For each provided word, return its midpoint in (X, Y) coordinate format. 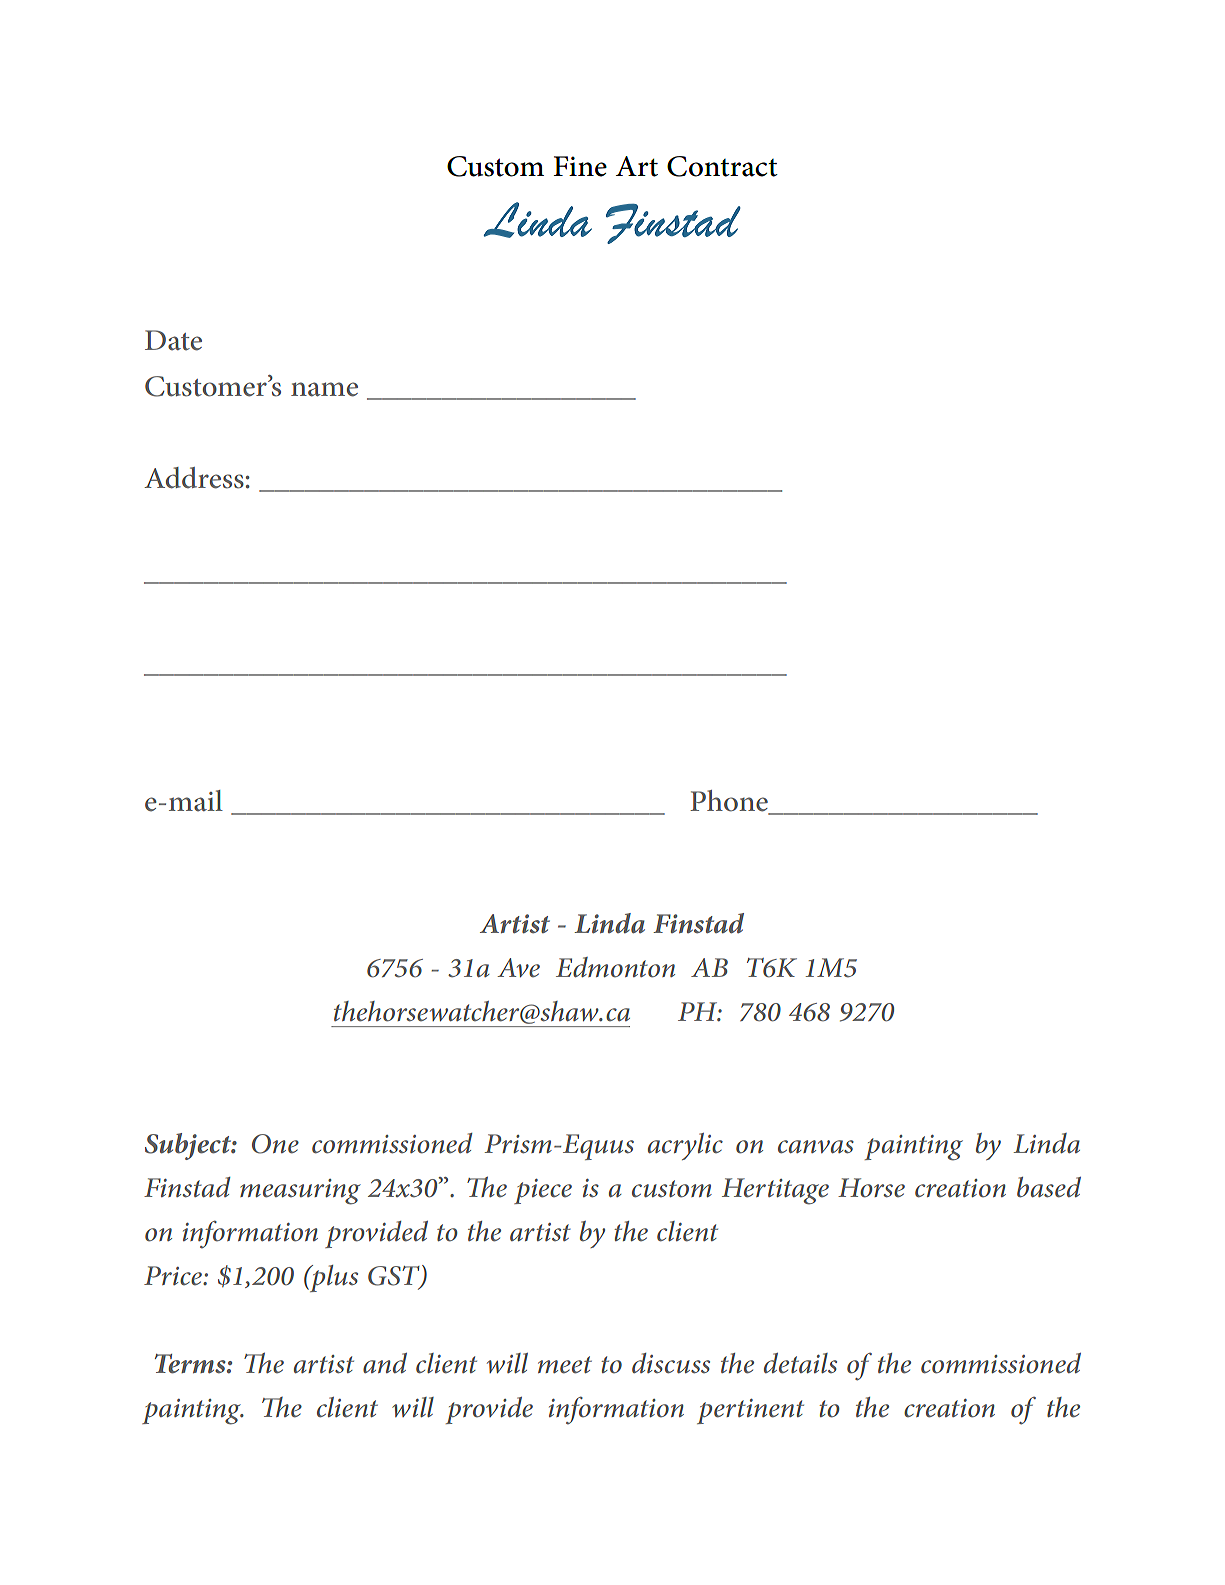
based (1049, 1187)
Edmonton (615, 967)
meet (565, 1365)
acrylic (685, 1146)
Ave (518, 967)
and (385, 1363)
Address (194, 478)
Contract (722, 166)
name (324, 389)
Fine (580, 166)
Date (173, 340)
